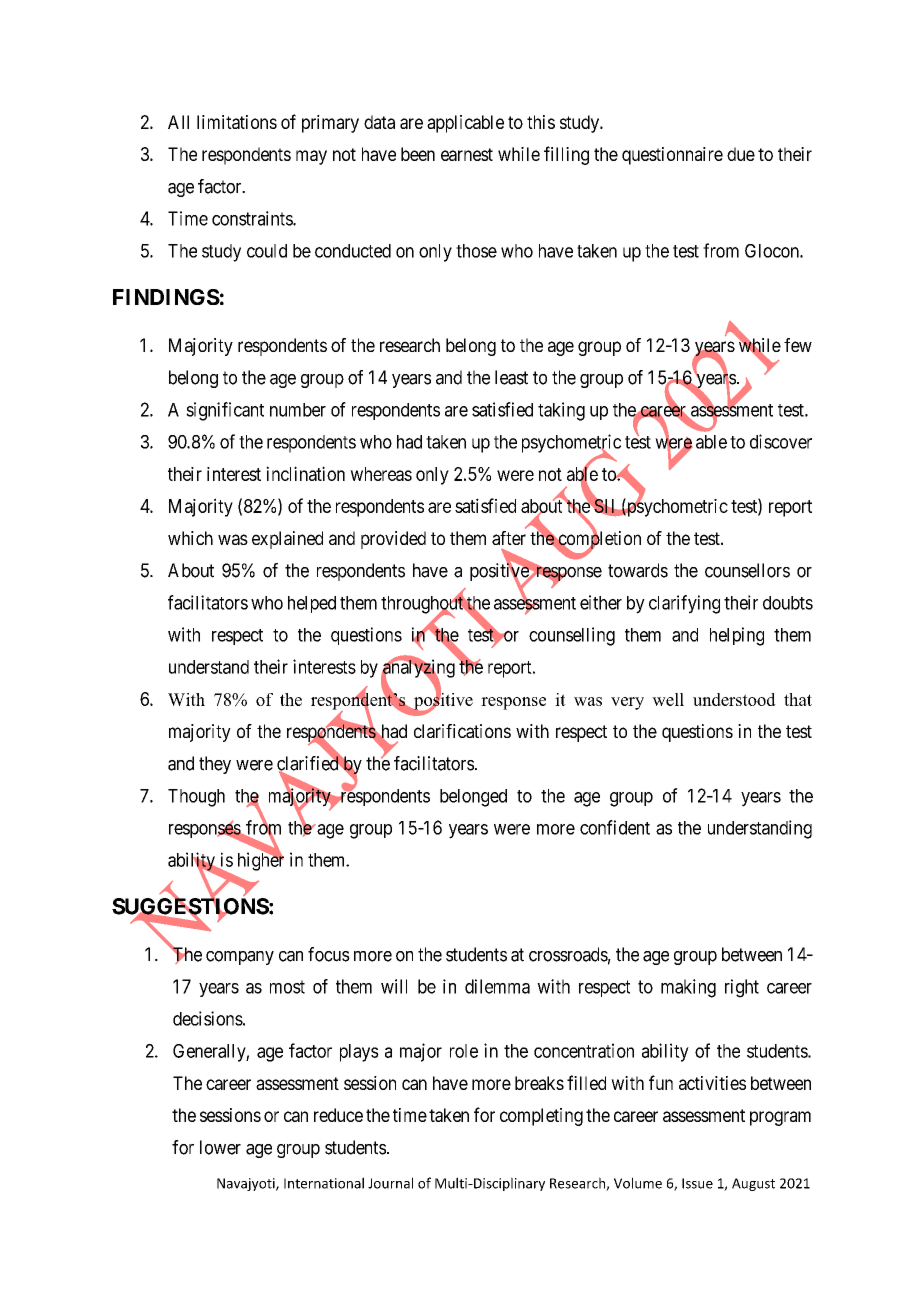  Describe the element at coordinates (541, 1117) in the page. I see `completing` at that location.
